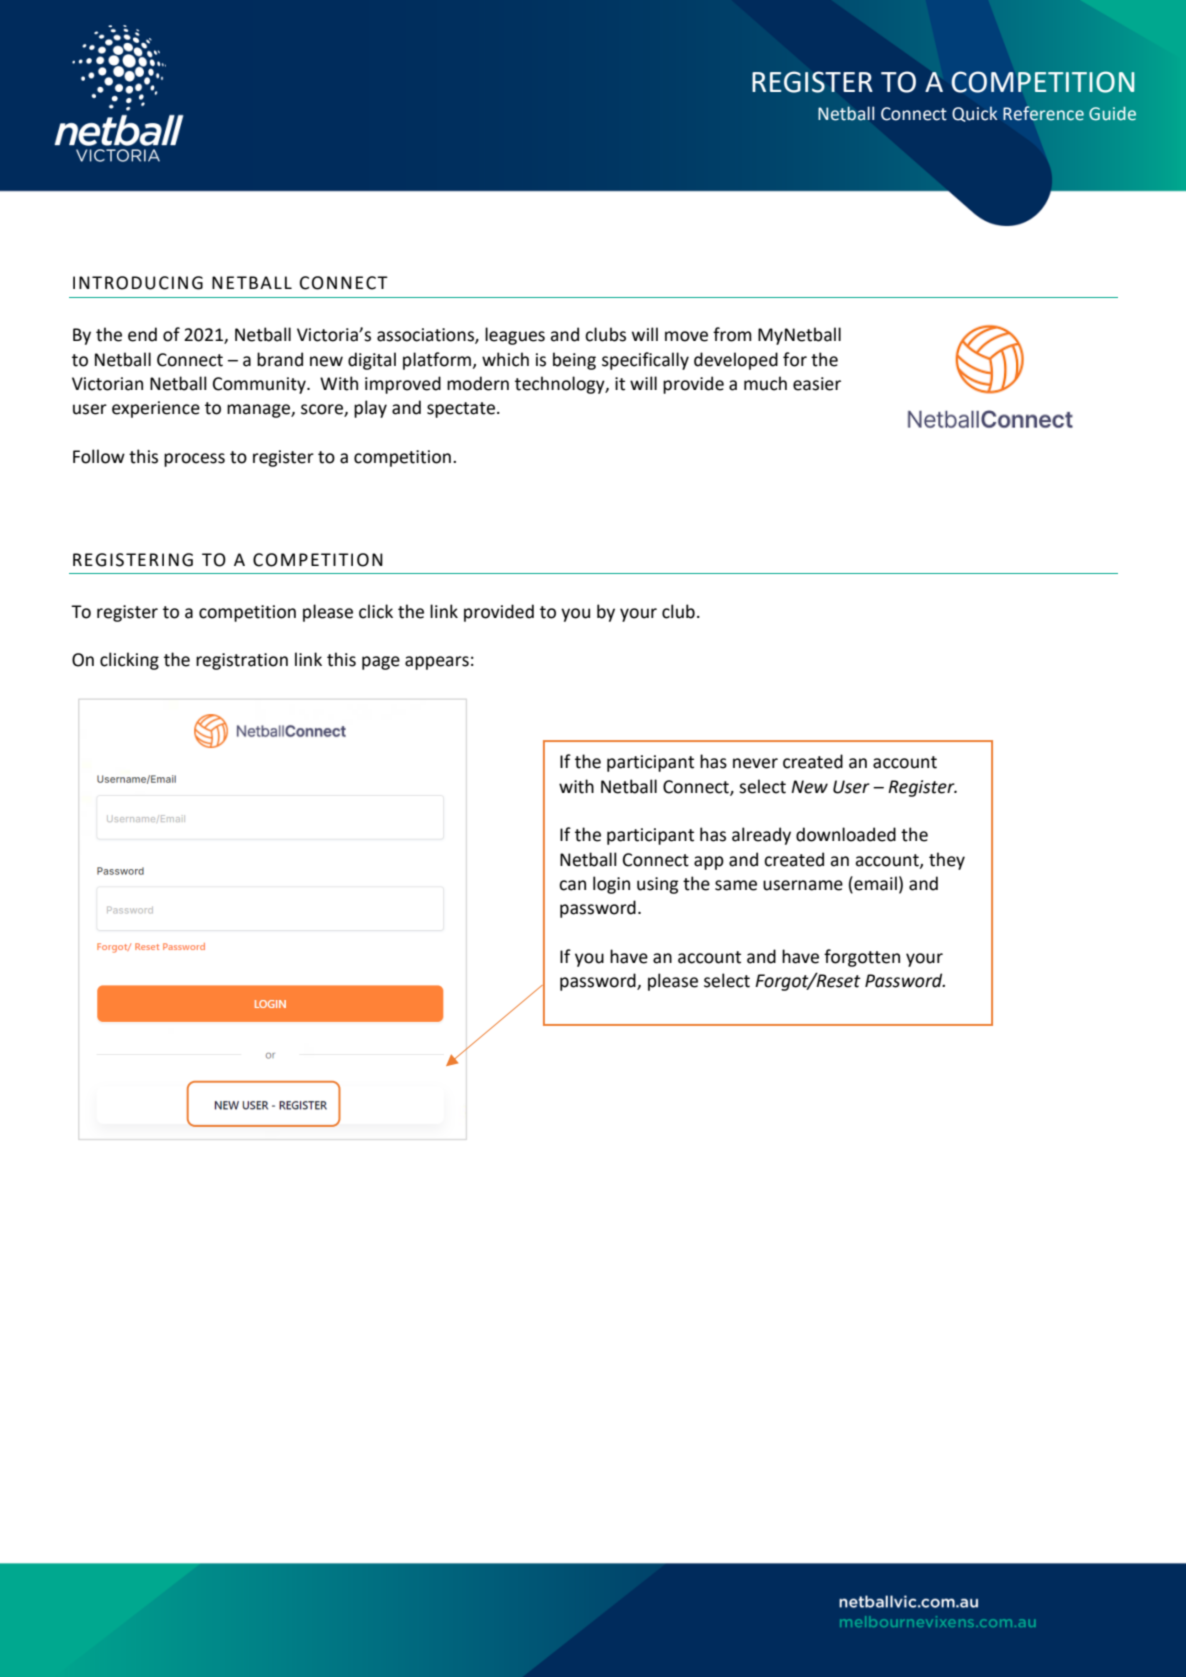  Describe the element at coordinates (572, 885) in the screenshot. I see `can` at that location.
